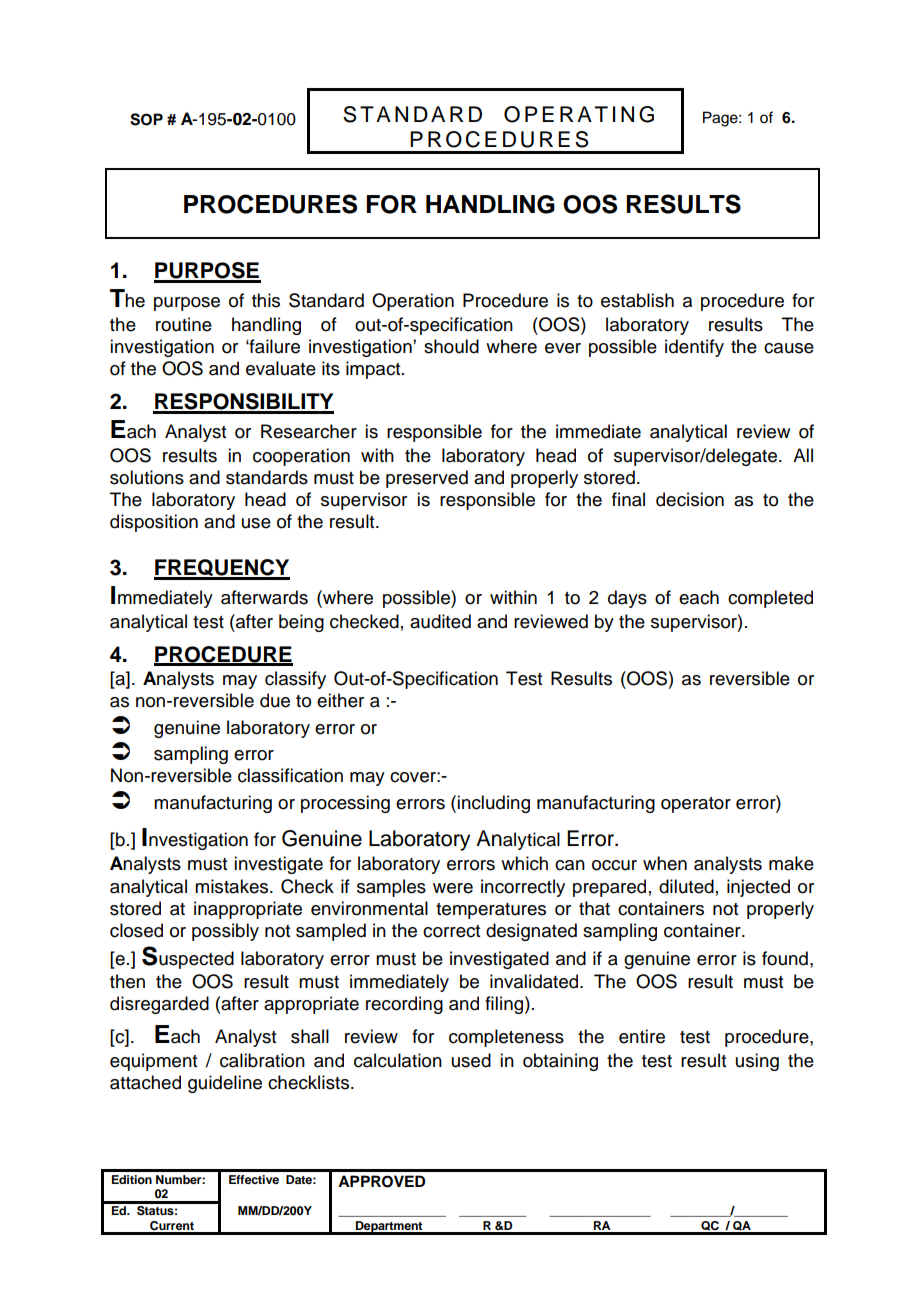  Describe the element at coordinates (225, 1084) in the screenshot. I see `guideline` at that location.
